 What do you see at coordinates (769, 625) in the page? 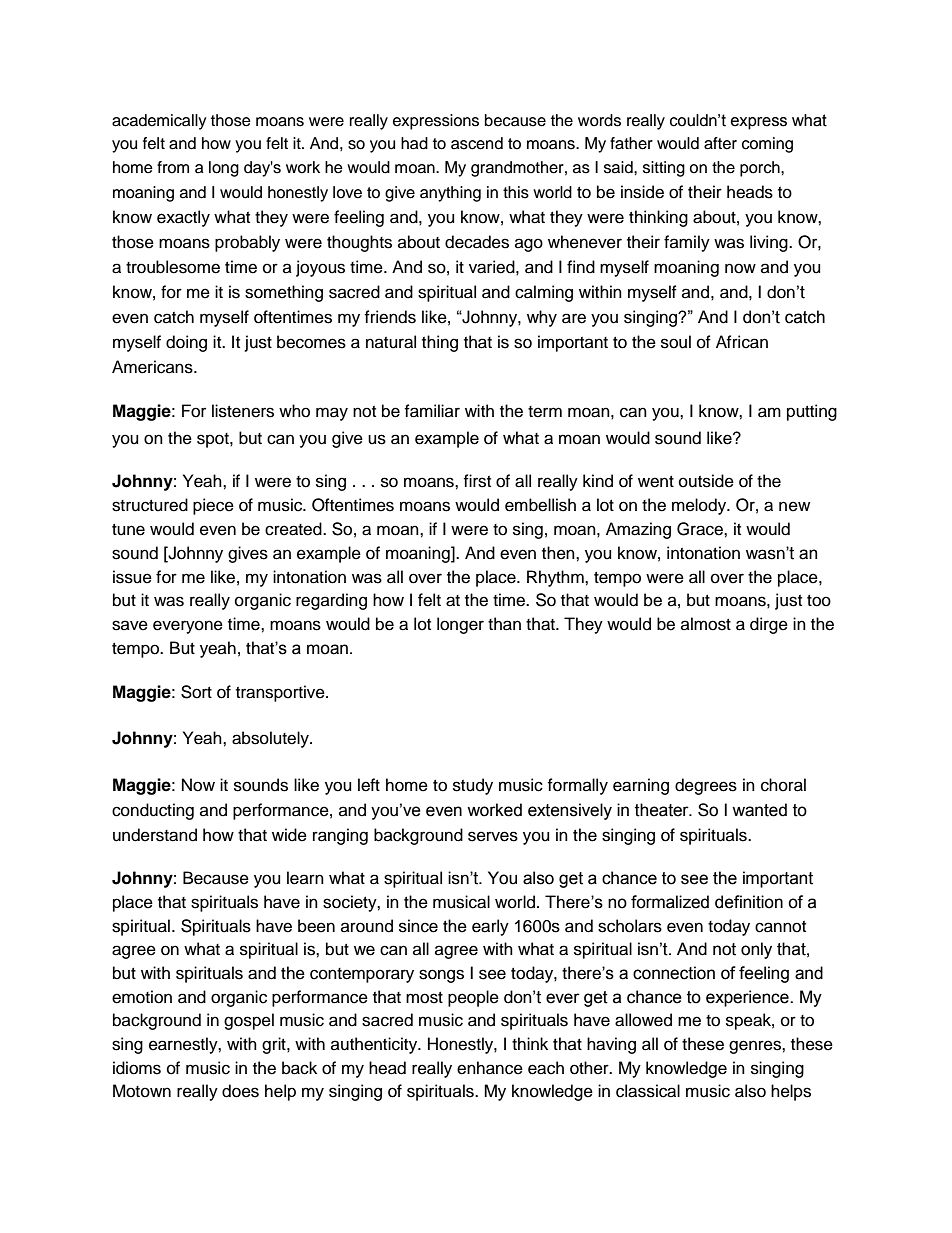
I see `dirge` at bounding box center [769, 625].
